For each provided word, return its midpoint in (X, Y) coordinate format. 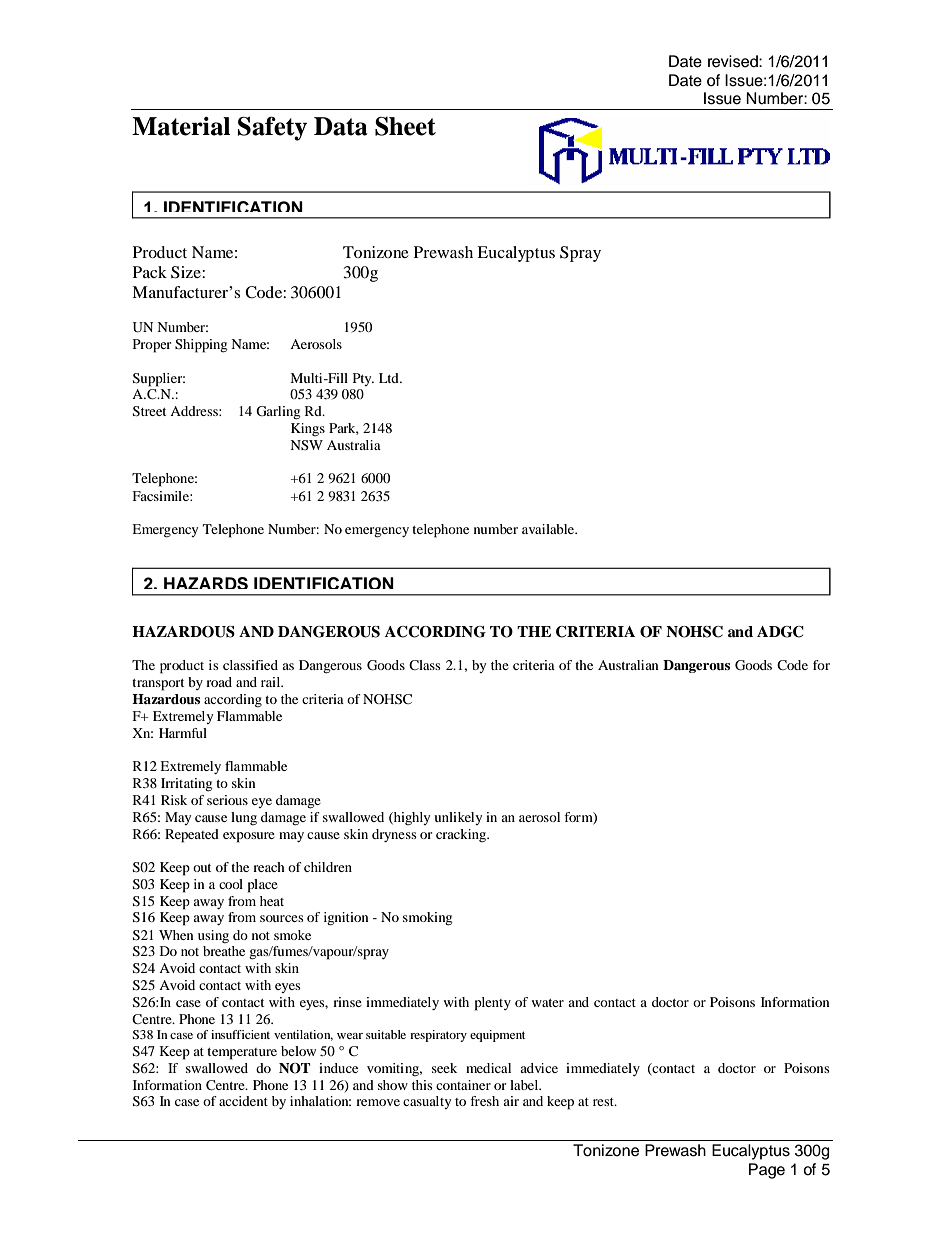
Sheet (405, 126)
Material (181, 126)
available (549, 529)
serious (227, 800)
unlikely (458, 818)
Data (341, 126)
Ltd (390, 378)
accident (243, 1101)
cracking (462, 835)
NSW (306, 445)
